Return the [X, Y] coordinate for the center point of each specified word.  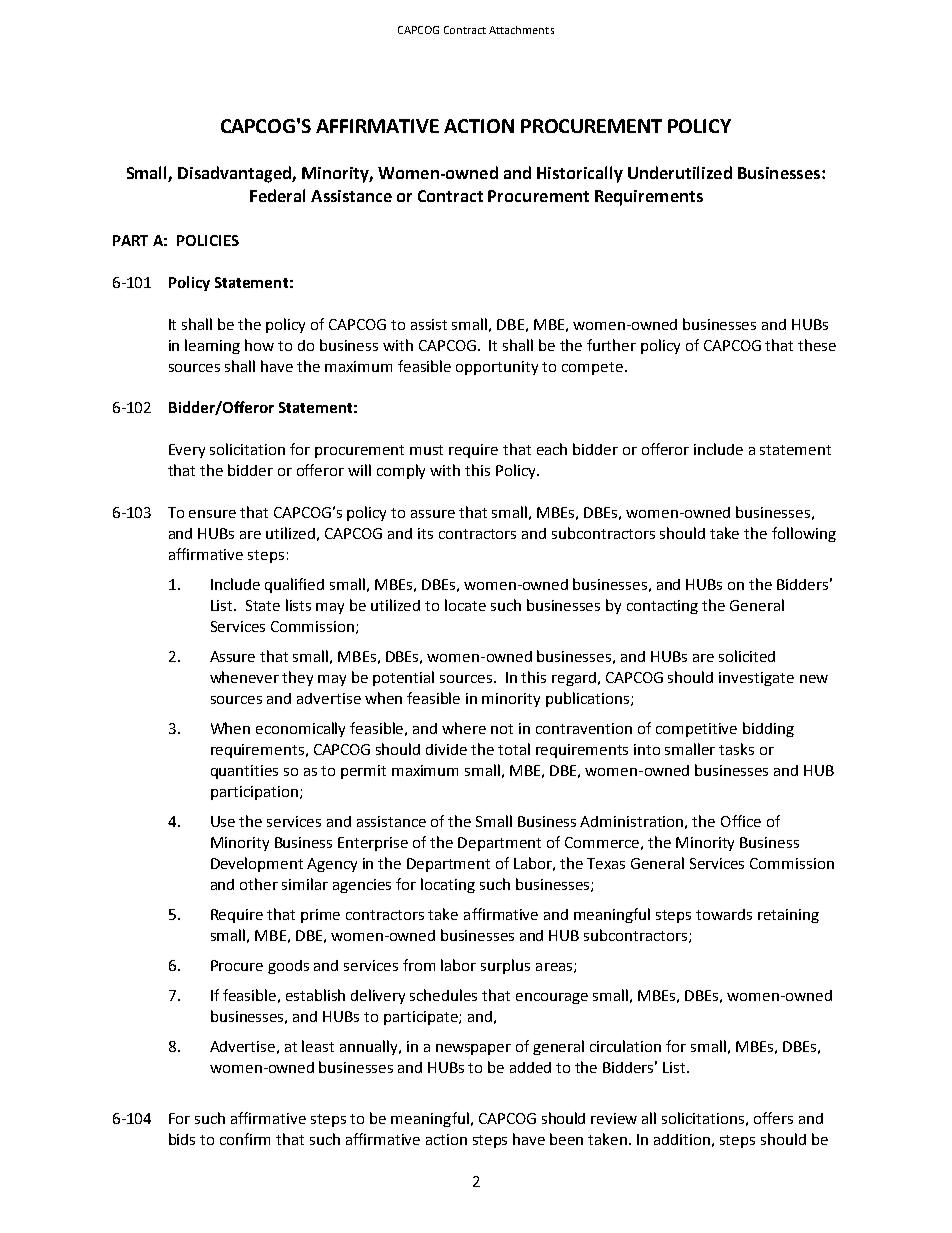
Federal [277, 195]
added [530, 1067]
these [817, 345]
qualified [294, 585]
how [259, 345]
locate [465, 605]
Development [257, 864]
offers [773, 1118]
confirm [245, 1139]
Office [741, 821]
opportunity [497, 368]
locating [448, 885]
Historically [580, 174]
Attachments [521, 30]
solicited [747, 656]
